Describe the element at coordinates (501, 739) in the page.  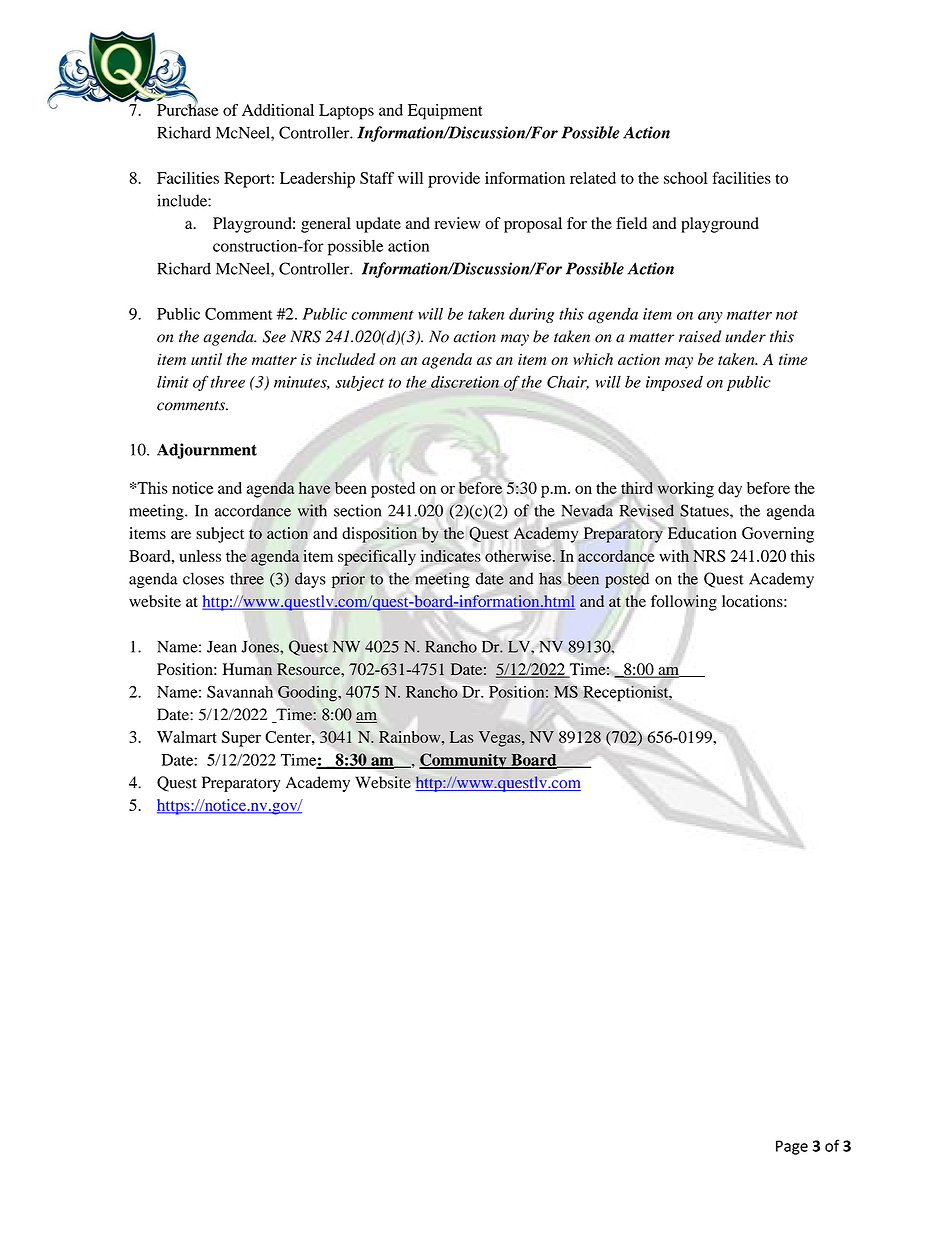
I see `Vegas` at that location.
